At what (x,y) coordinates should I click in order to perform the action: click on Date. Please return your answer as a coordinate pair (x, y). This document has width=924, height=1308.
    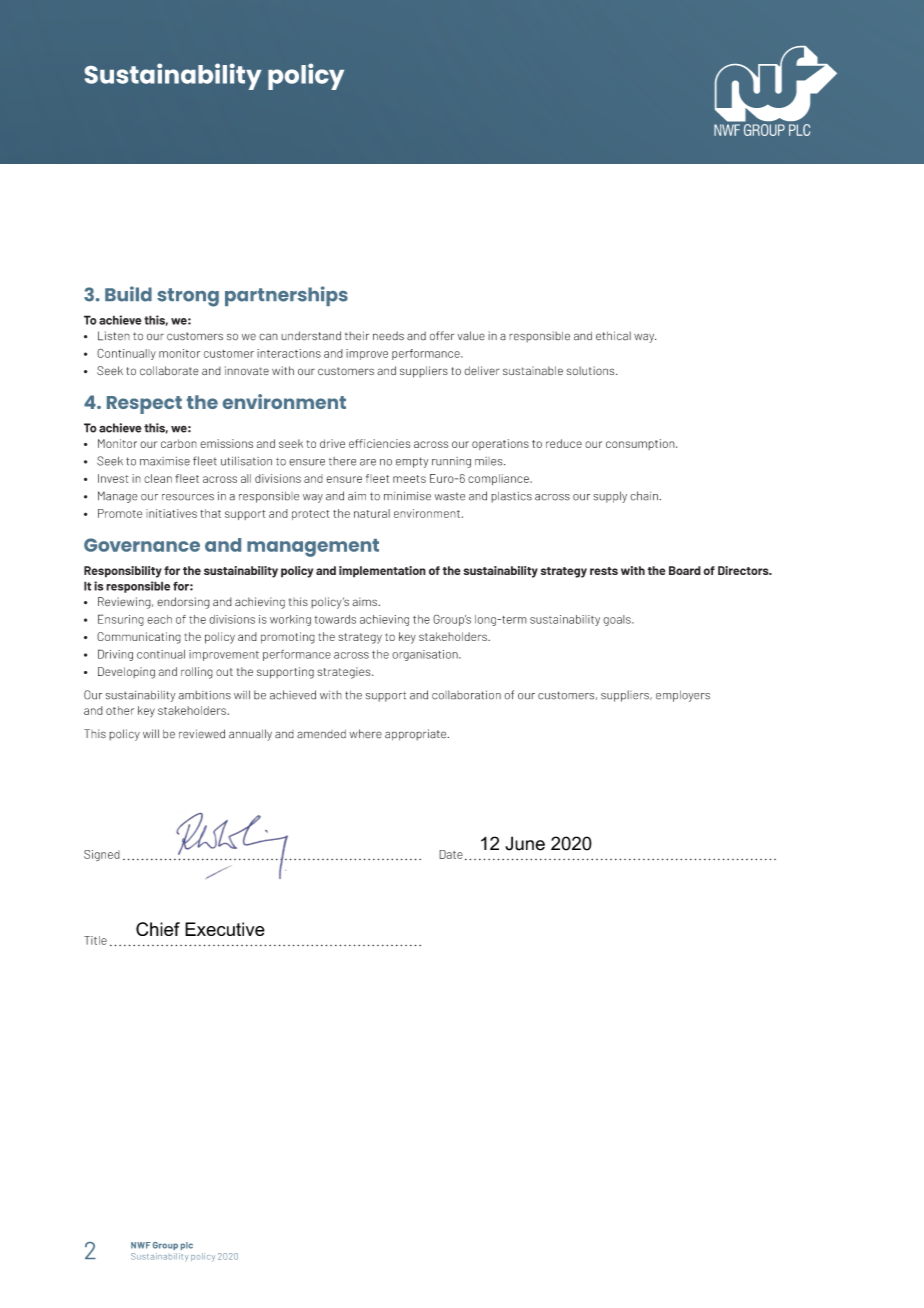
    Looking at the image, I should click on (451, 854).
